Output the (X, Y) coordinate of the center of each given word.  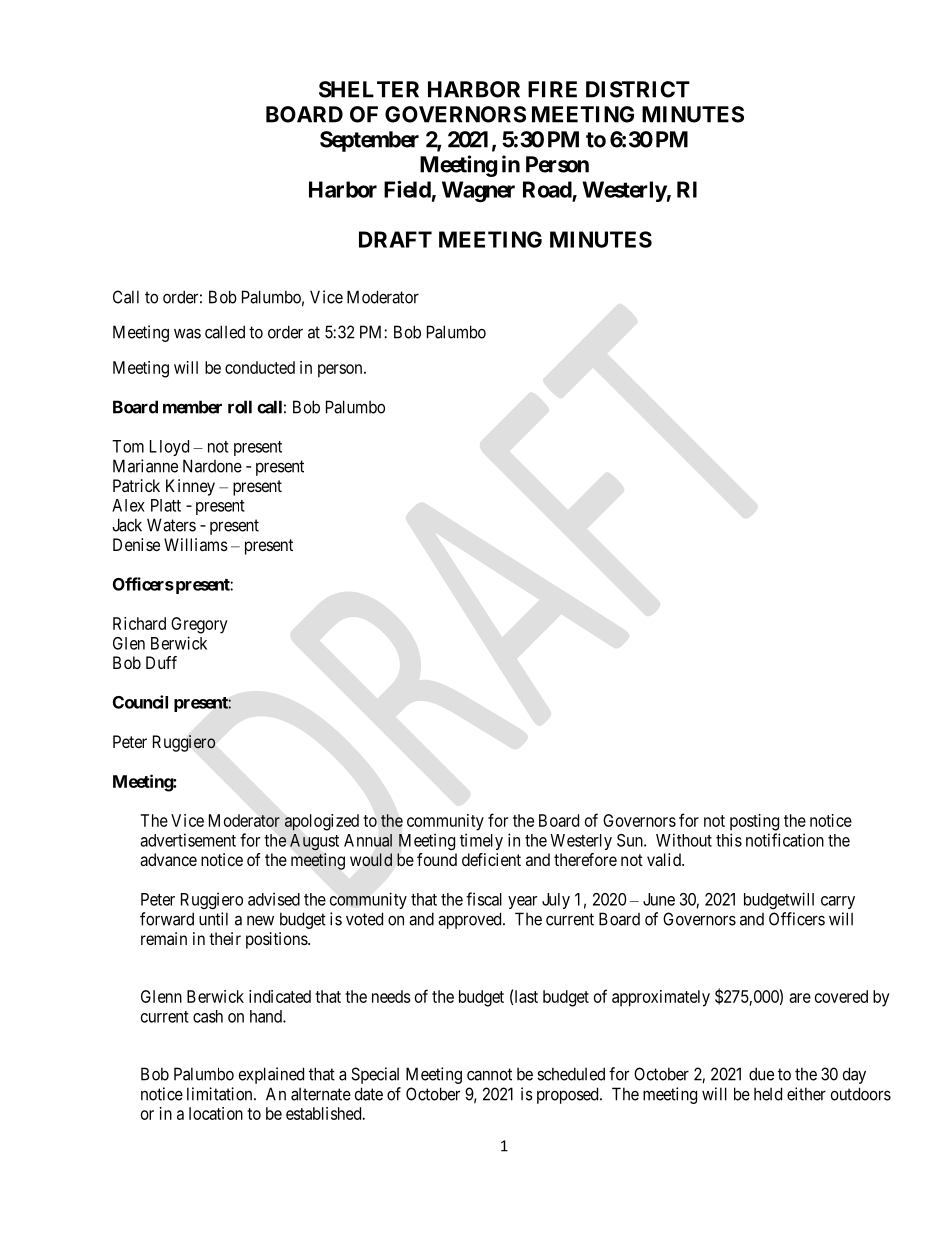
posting (754, 822)
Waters (171, 525)
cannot (489, 1074)
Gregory (199, 625)
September (369, 141)
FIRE (552, 89)
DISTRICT (638, 89)
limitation (221, 1094)
